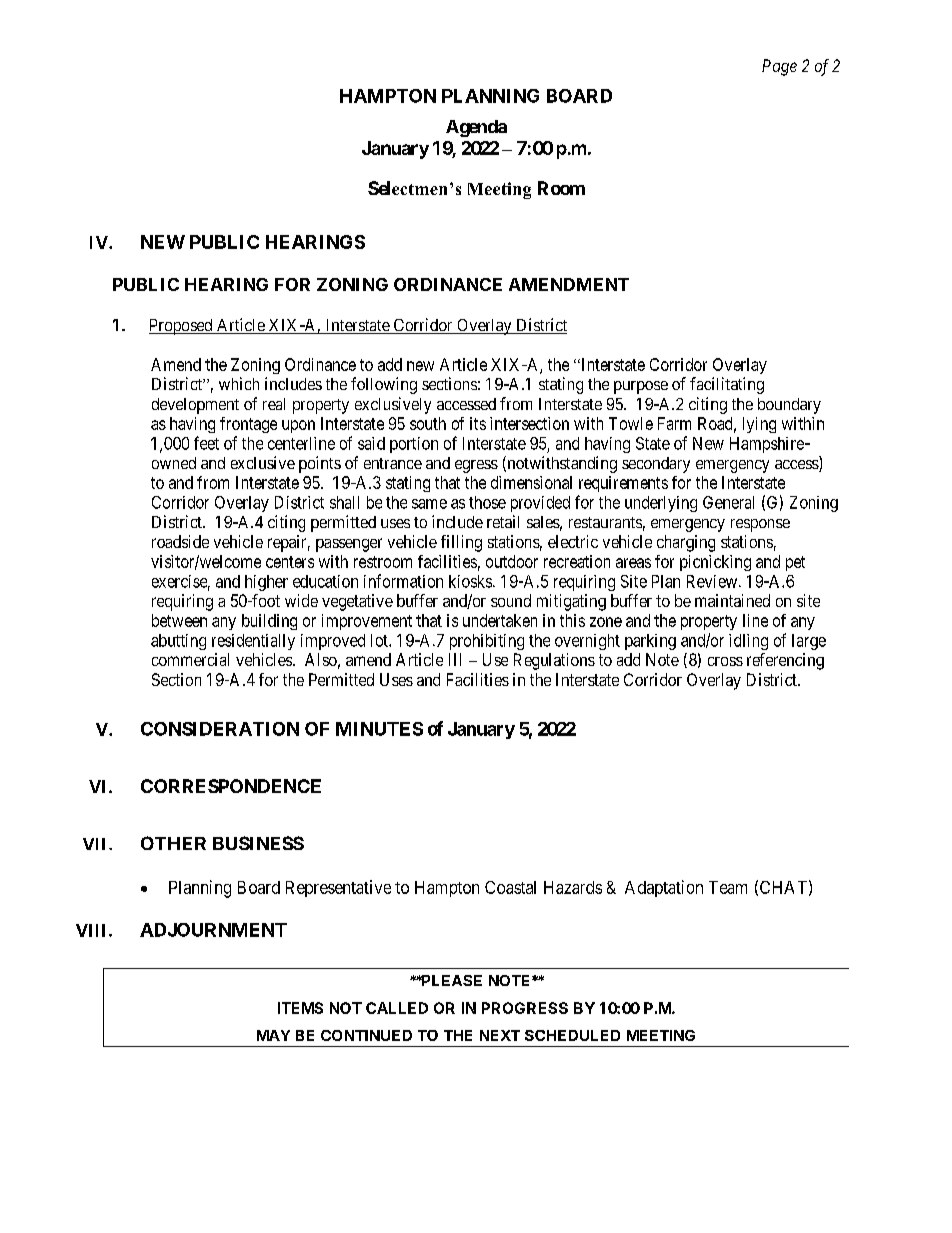 This screenshot has height=1233, width=952. I want to click on cross, so click(725, 661).
